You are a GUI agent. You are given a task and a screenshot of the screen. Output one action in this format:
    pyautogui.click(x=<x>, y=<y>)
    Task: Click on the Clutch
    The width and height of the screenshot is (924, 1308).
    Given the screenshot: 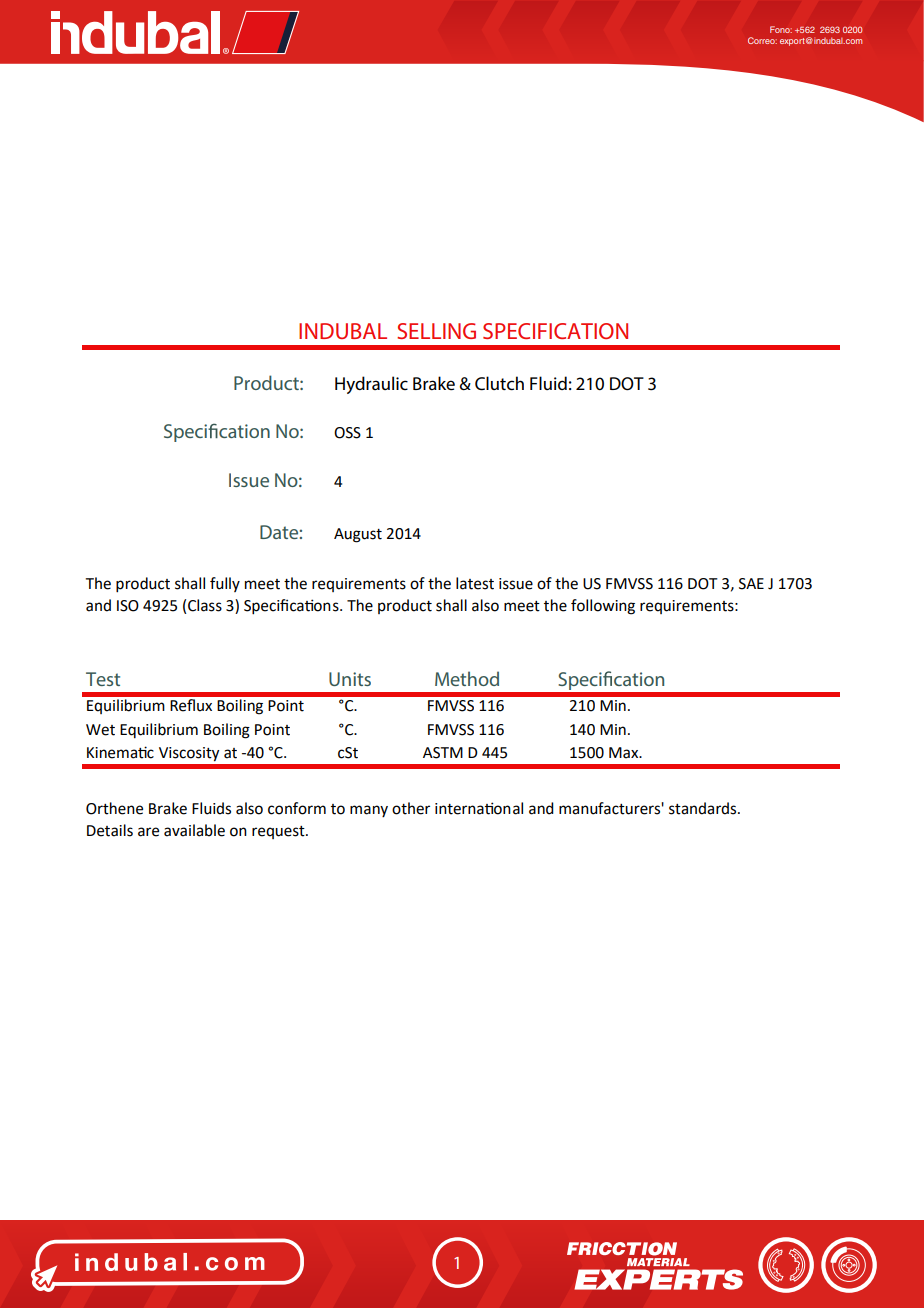 What is the action you would take?
    pyautogui.click(x=499, y=383)
